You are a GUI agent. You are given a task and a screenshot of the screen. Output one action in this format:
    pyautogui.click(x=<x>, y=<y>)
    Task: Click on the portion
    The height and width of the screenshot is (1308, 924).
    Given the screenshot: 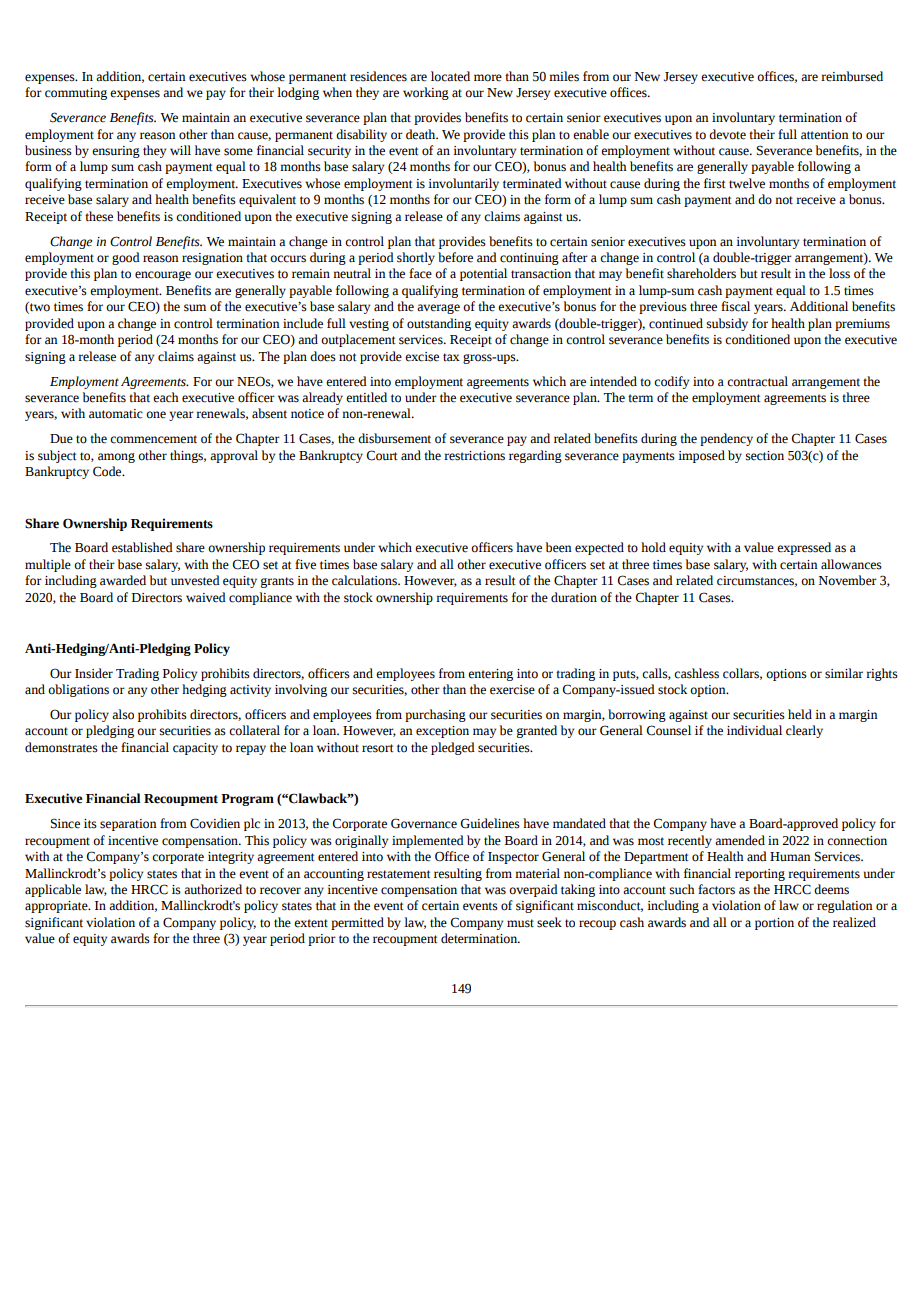 What is the action you would take?
    pyautogui.click(x=774, y=924)
